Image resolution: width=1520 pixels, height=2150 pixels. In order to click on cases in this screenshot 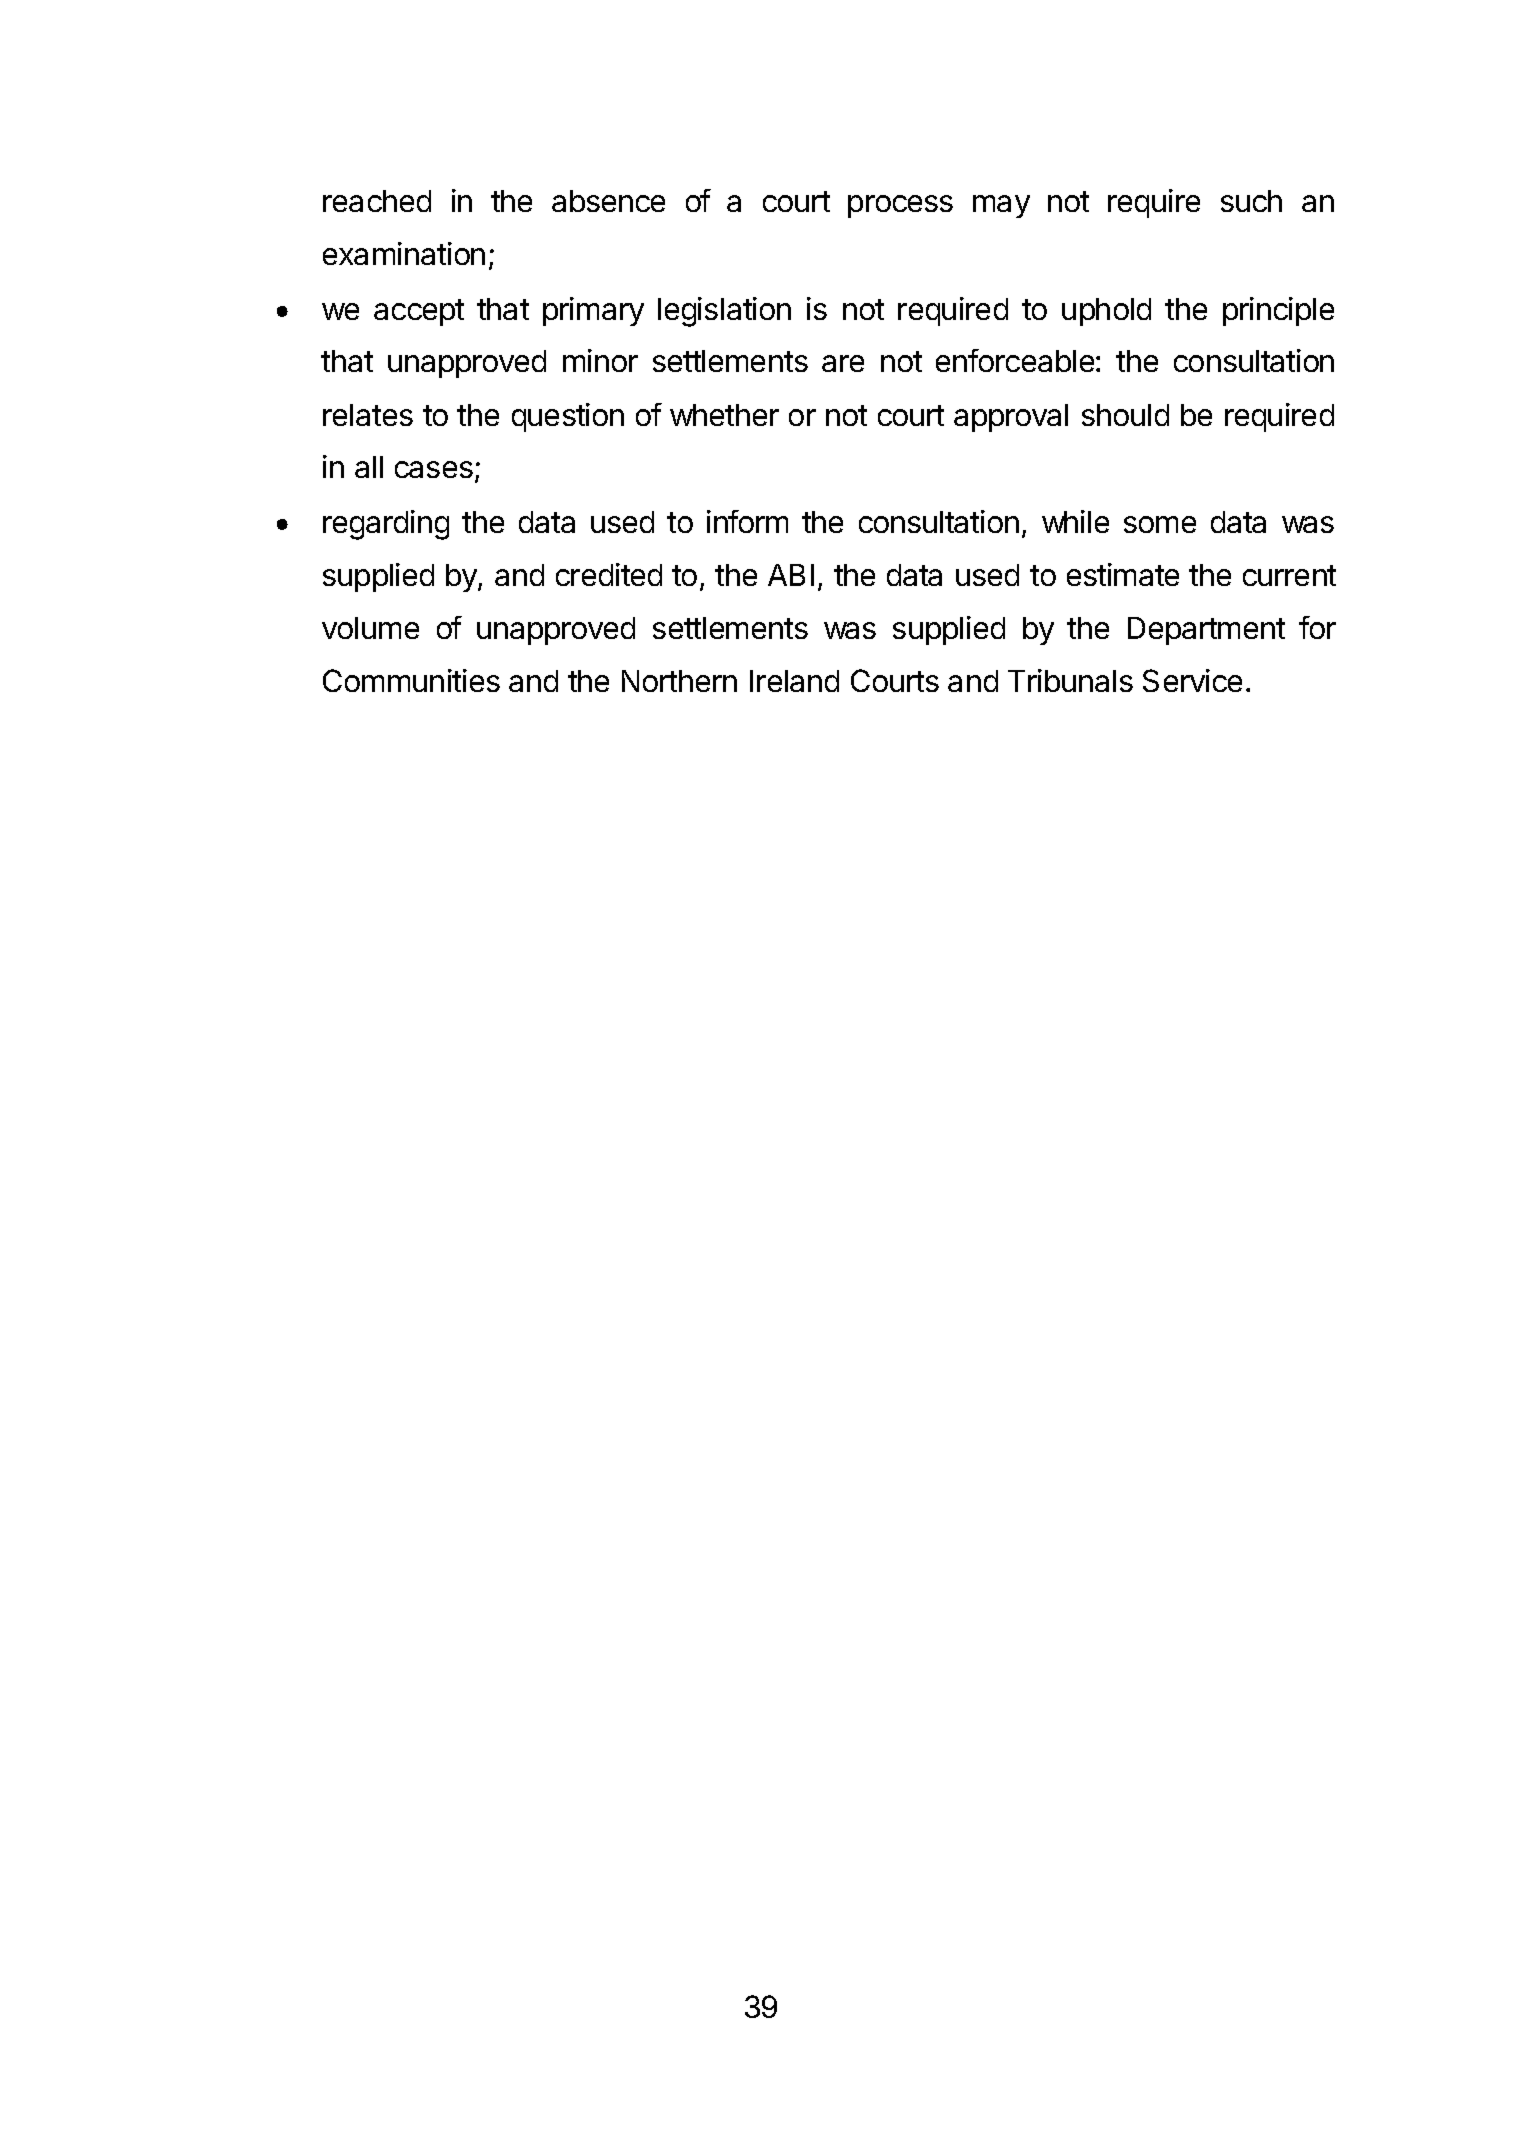, I will do `click(434, 469)`.
